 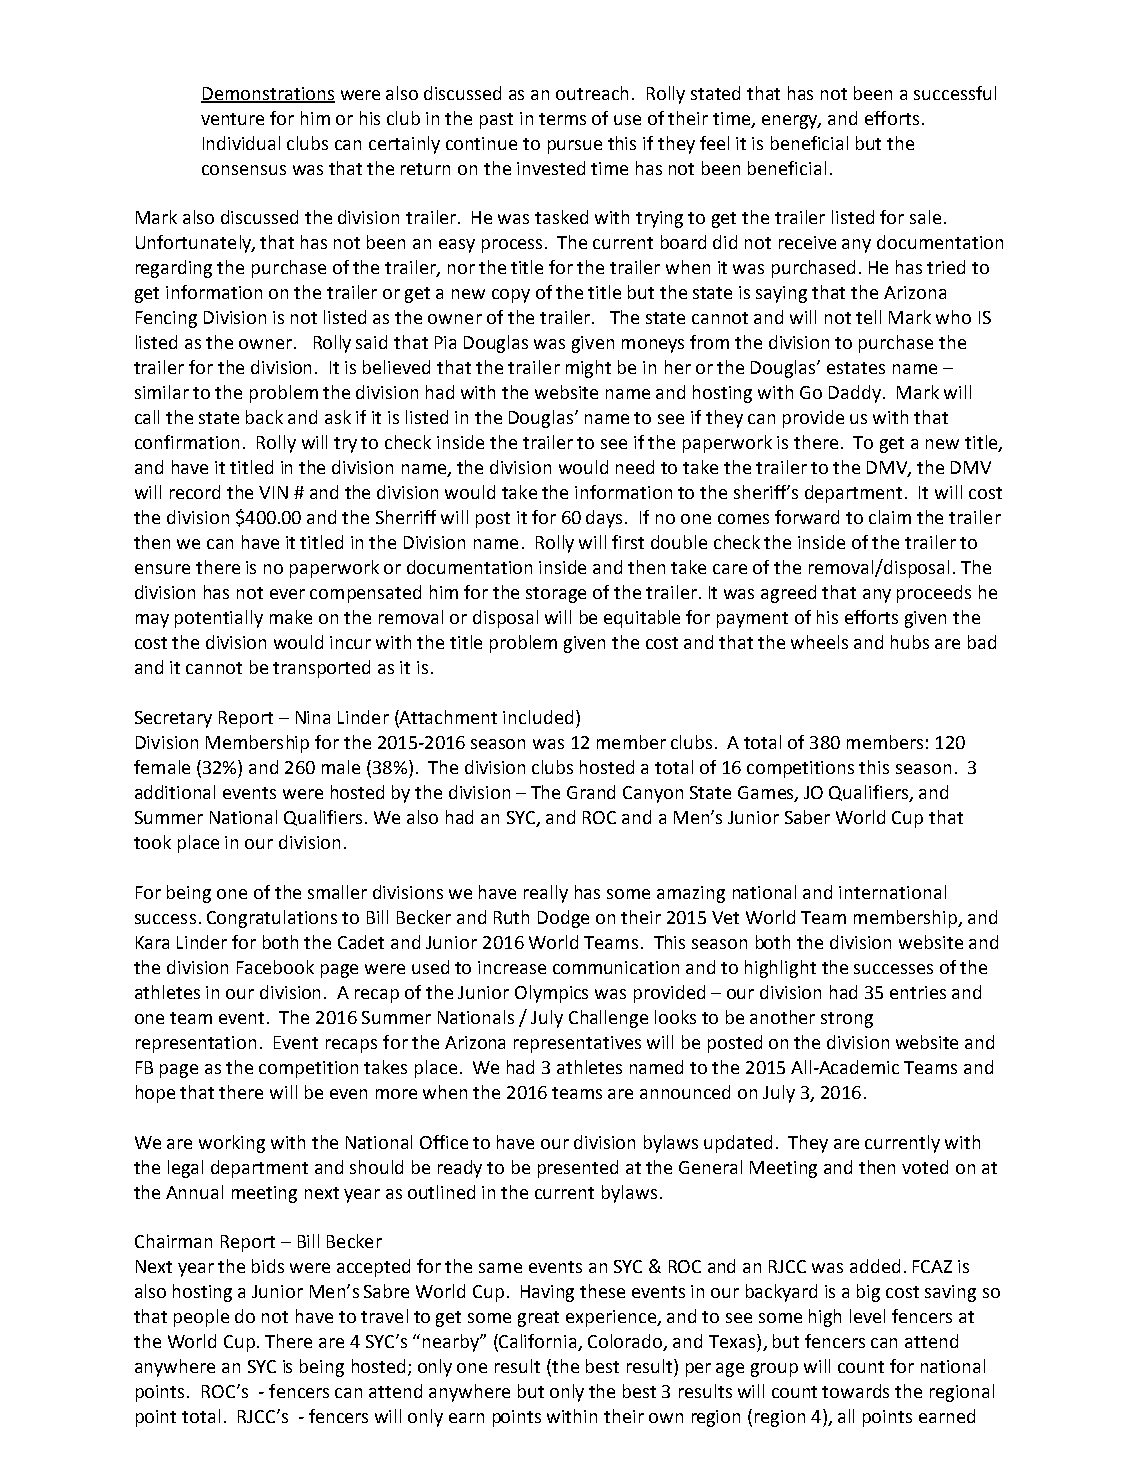 What do you see at coordinates (275, 967) in the screenshot?
I see `Facebook` at bounding box center [275, 967].
